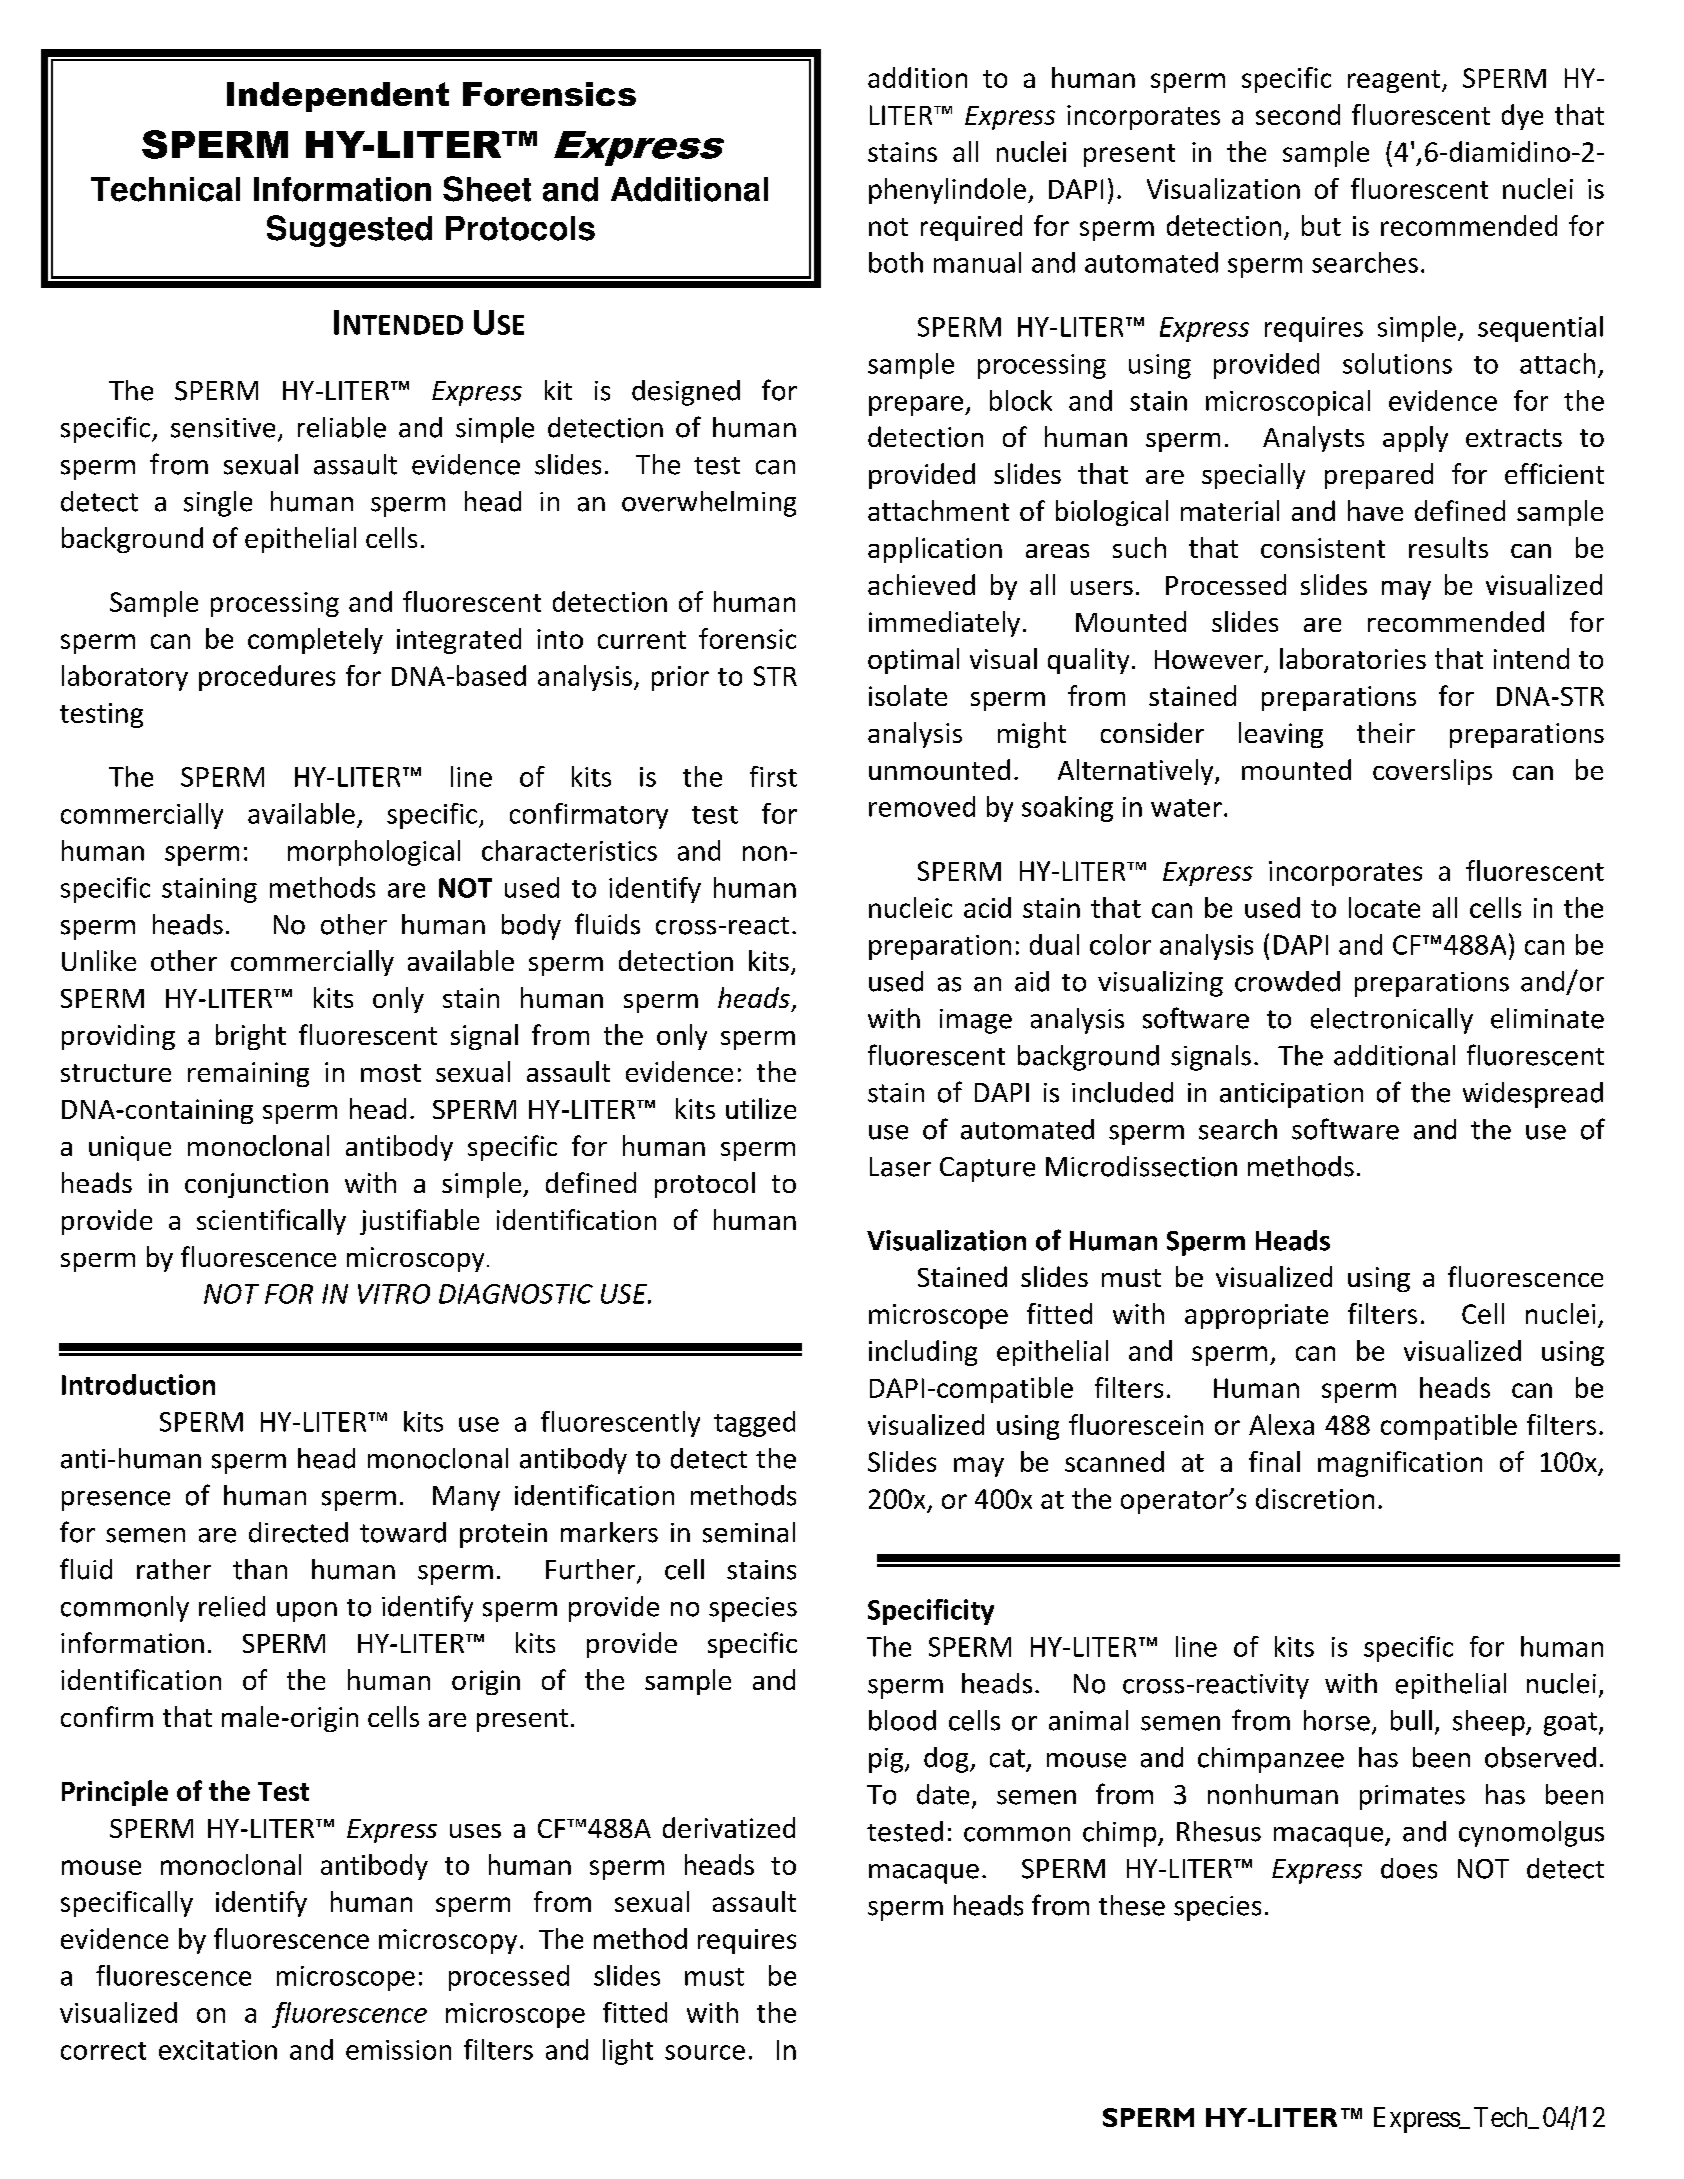  I want to click on morphological, so click(374, 853).
